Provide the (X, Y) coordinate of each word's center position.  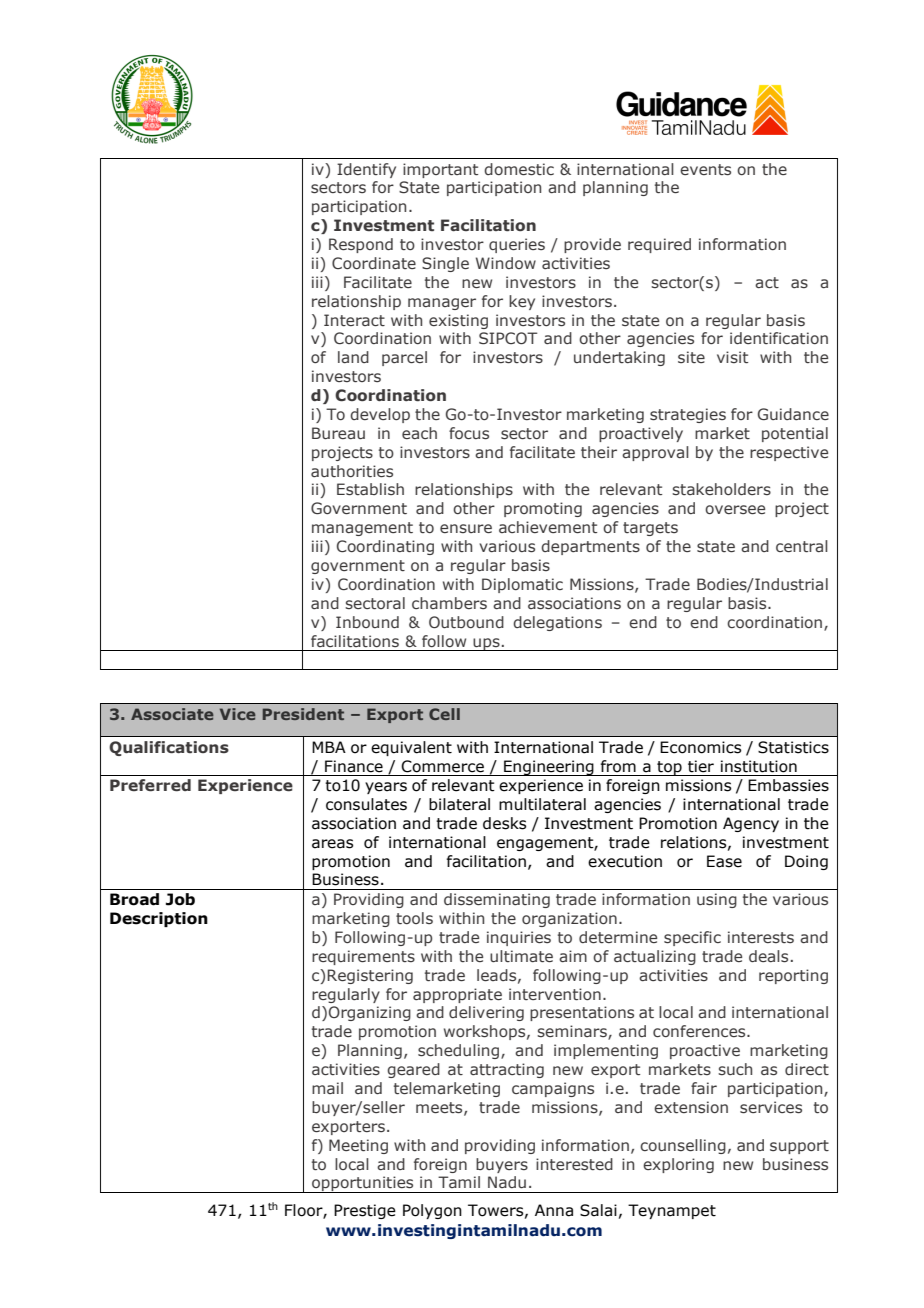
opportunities (363, 1184)
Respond (361, 245)
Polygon (432, 1211)
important (440, 170)
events (705, 170)
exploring (678, 1165)
